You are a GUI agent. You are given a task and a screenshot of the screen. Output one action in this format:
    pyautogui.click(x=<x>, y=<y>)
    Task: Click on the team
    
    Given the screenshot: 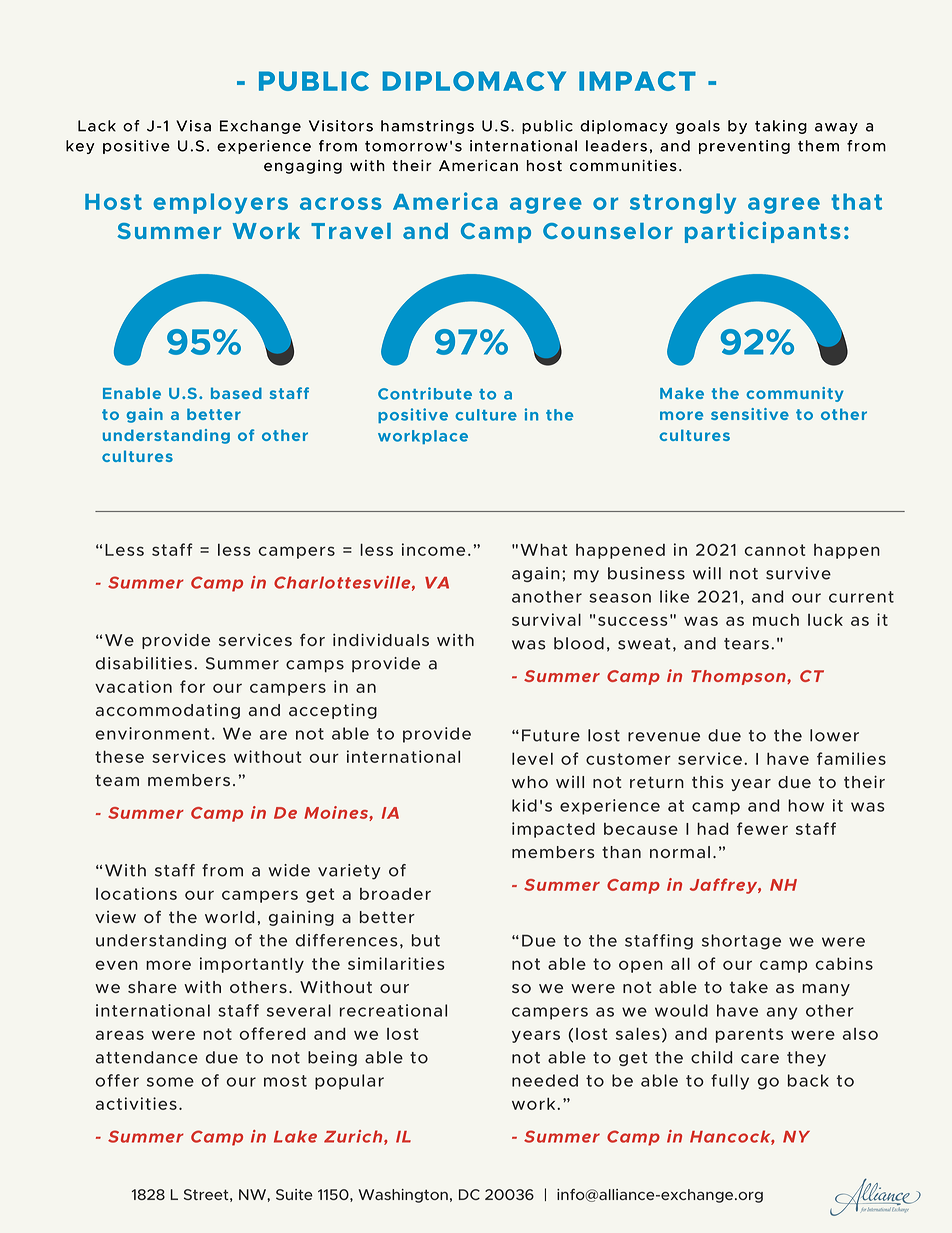 What is the action you would take?
    pyautogui.click(x=117, y=780)
